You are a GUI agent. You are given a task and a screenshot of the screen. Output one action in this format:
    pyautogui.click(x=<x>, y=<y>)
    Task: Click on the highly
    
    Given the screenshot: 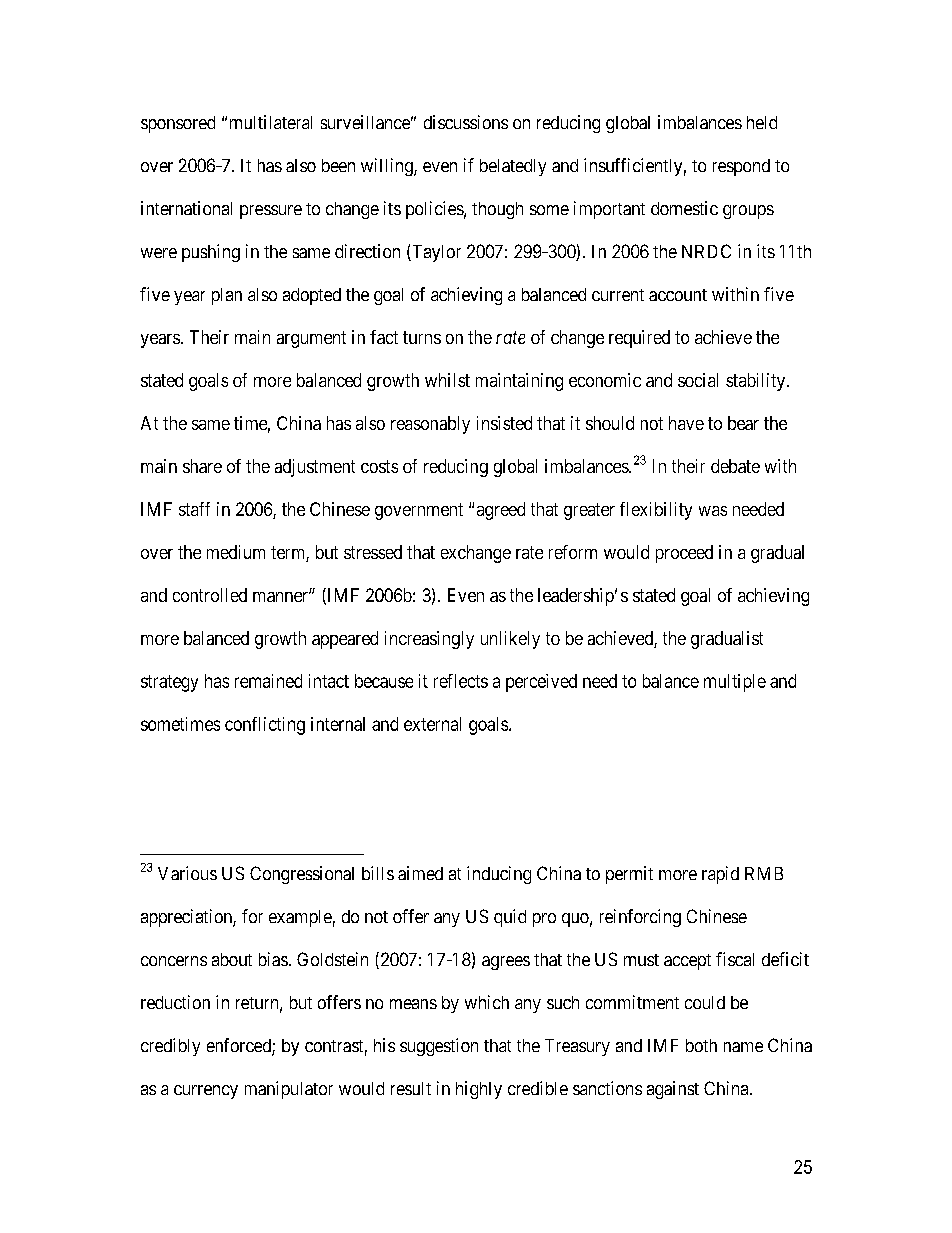 What is the action you would take?
    pyautogui.click(x=479, y=1090)
